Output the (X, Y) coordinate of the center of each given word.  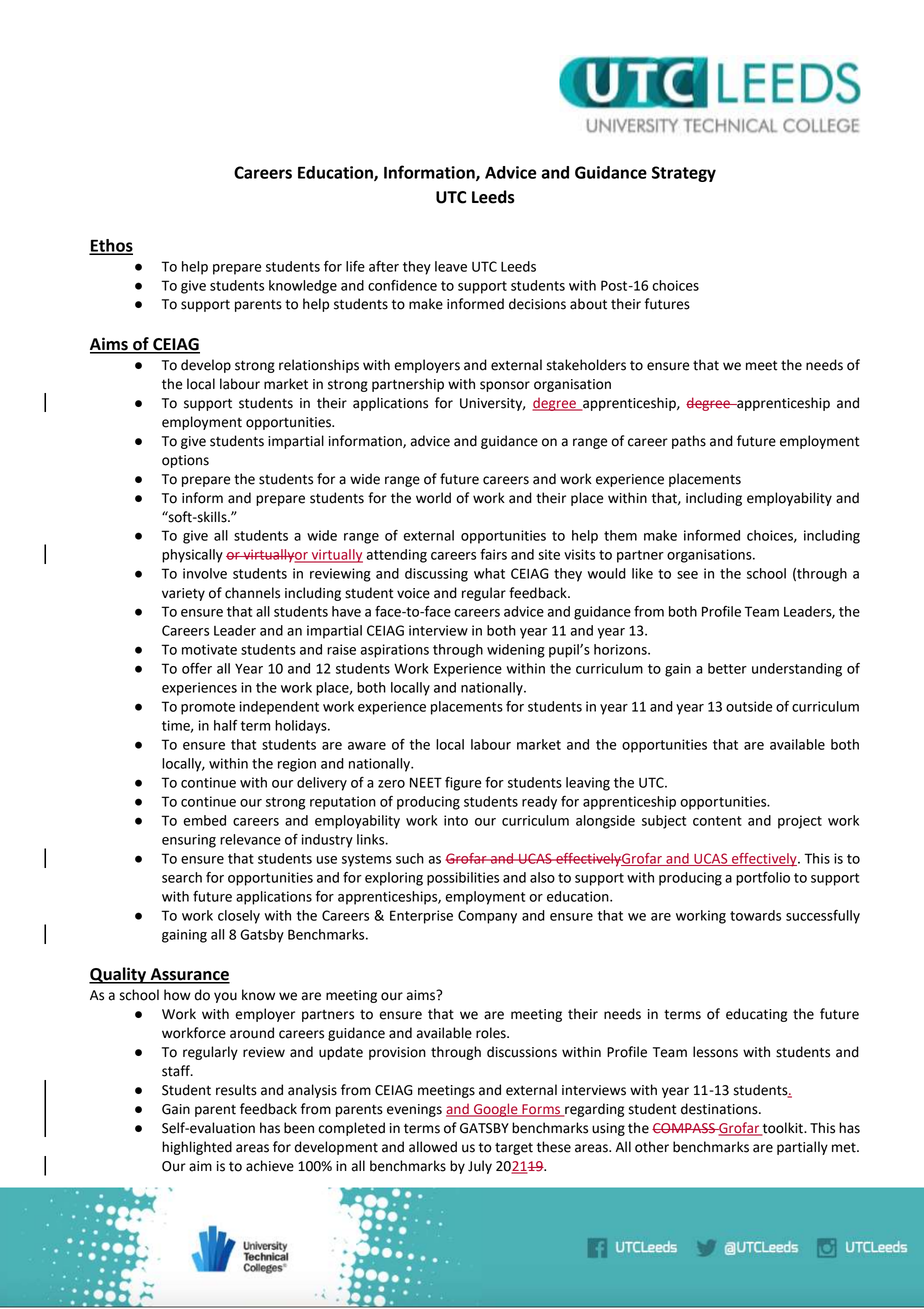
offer (197, 668)
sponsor (505, 386)
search (182, 877)
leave (451, 266)
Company (487, 917)
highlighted (197, 1148)
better (727, 668)
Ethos (111, 246)
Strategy (684, 174)
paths (689, 442)
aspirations (394, 651)
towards (755, 915)
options (185, 461)
